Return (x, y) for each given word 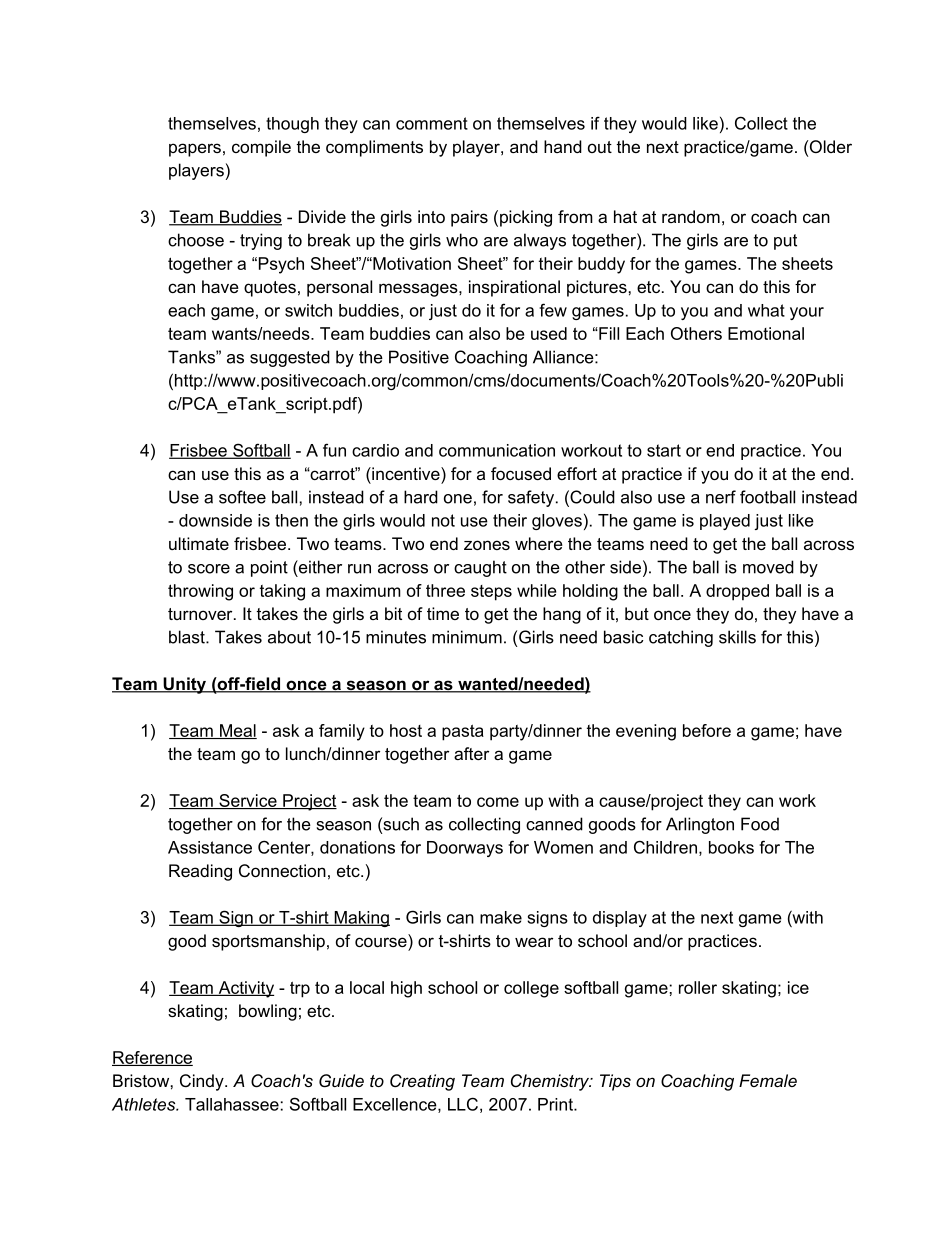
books (731, 847)
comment (432, 123)
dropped (737, 592)
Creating (422, 1082)
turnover (201, 614)
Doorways (465, 849)
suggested (290, 358)
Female (768, 1080)
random (691, 216)
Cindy (203, 1082)
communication (497, 450)
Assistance (210, 847)
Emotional (766, 333)
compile (261, 148)
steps (491, 593)
